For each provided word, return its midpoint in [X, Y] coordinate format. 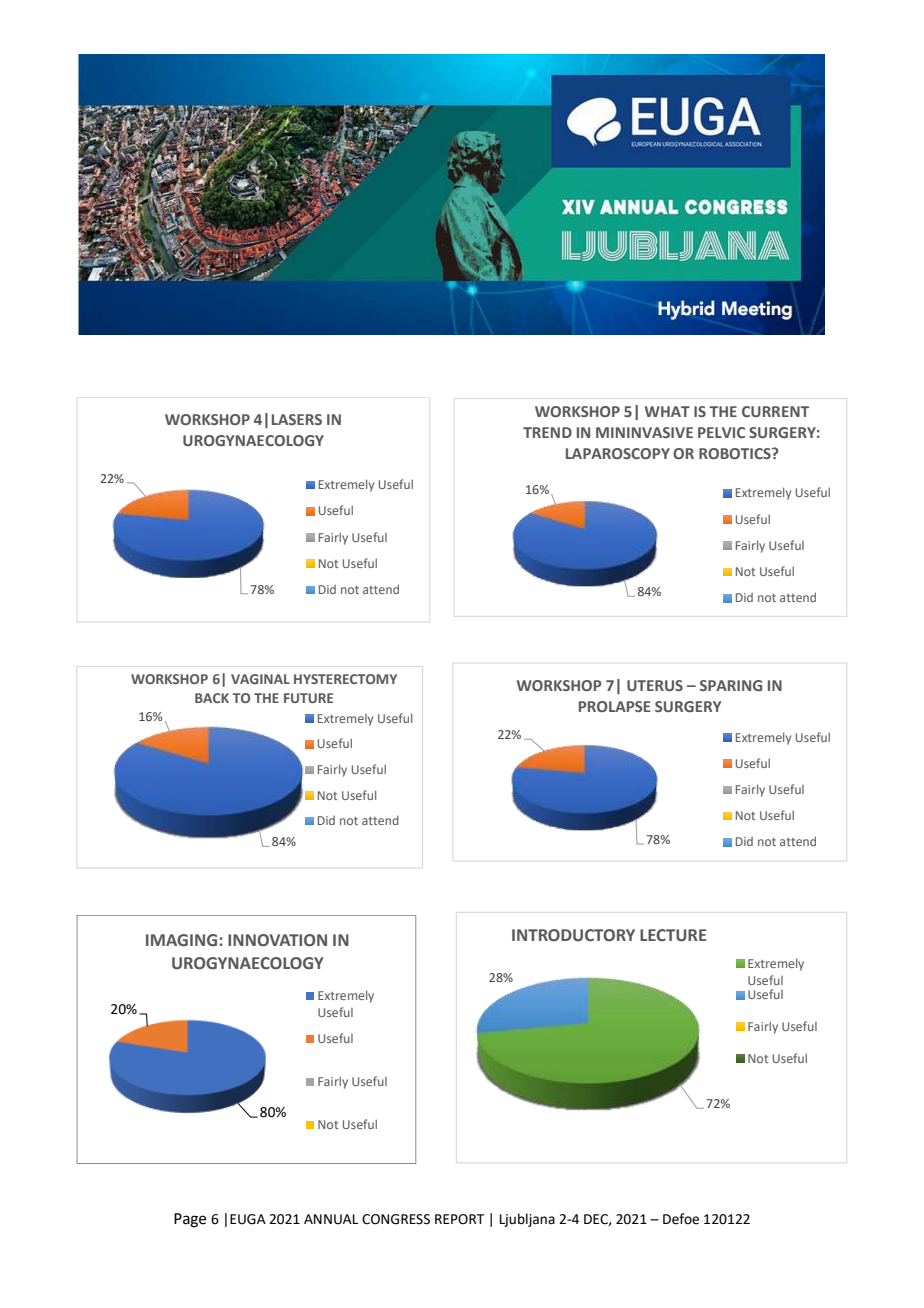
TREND [547, 432]
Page [190, 1220]
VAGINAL [260, 679]
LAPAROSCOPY [618, 453]
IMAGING [181, 940]
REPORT [459, 1219]
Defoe [681, 1219]
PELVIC [721, 432]
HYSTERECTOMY [345, 679]
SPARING [731, 685]
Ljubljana [527, 1220]
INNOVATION [277, 940]
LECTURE [673, 935]
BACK [212, 698]
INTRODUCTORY [573, 935]
